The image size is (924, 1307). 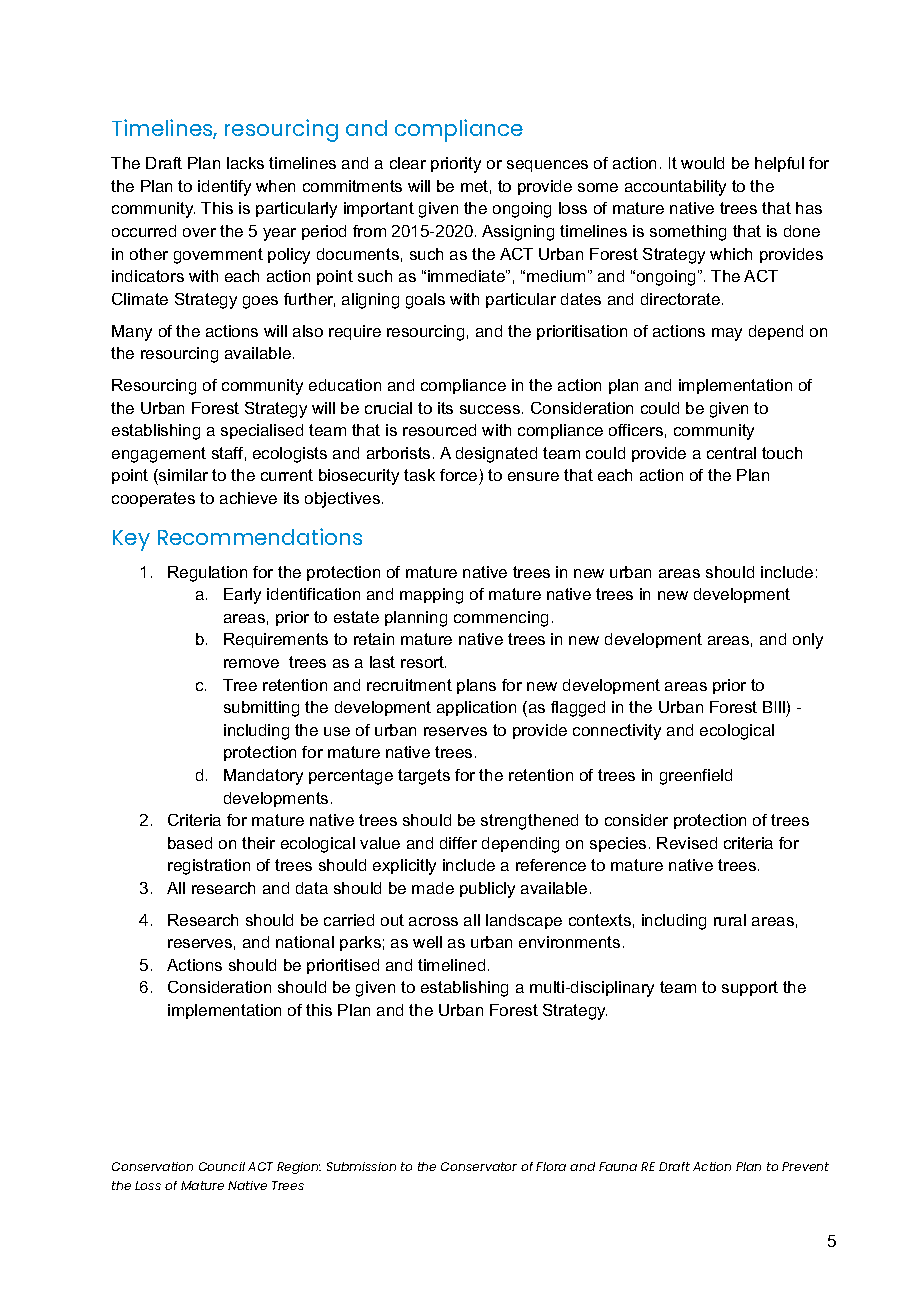 What do you see at coordinates (731, 453) in the screenshot?
I see `central` at bounding box center [731, 453].
